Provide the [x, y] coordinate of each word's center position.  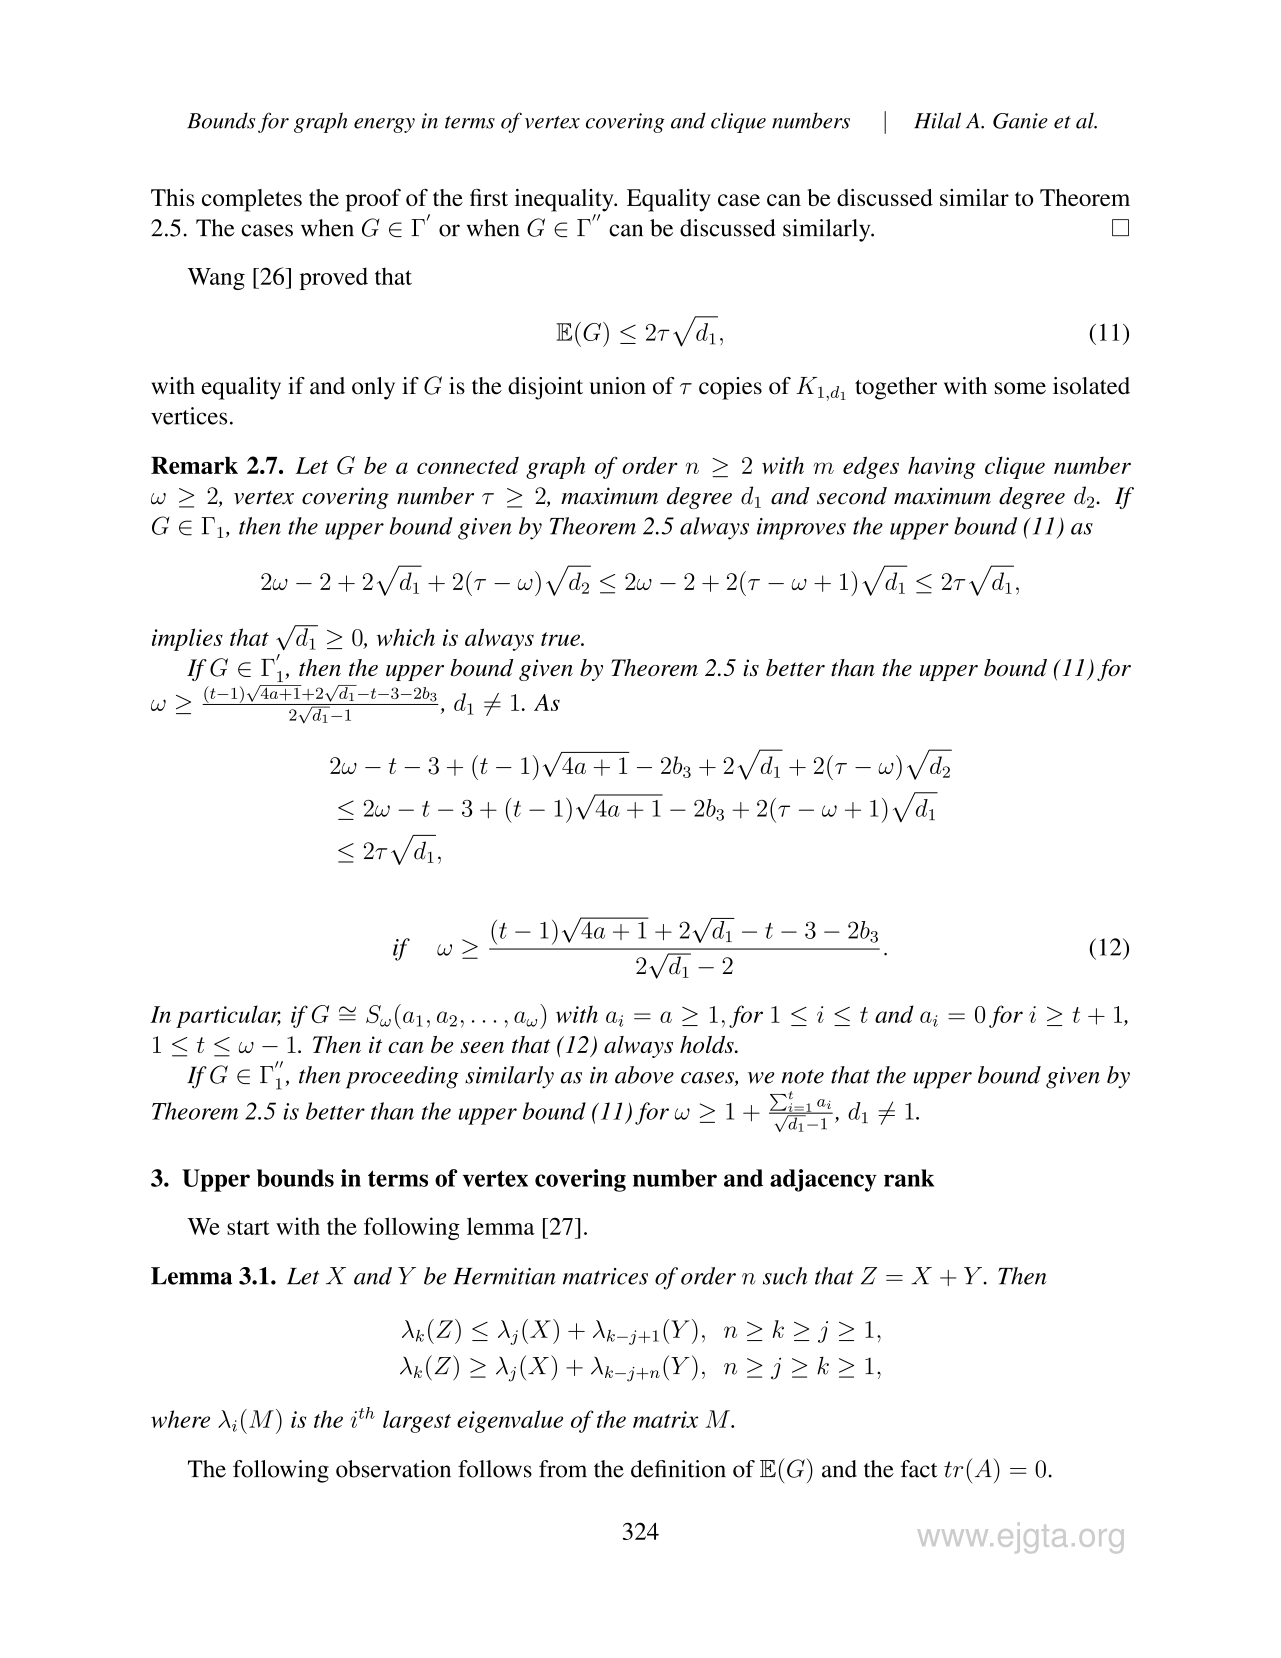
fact [919, 1469]
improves [801, 529]
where [180, 1419]
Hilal [937, 120]
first [489, 197]
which [405, 637]
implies [187, 639]
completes [252, 200]
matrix [665, 1419]
